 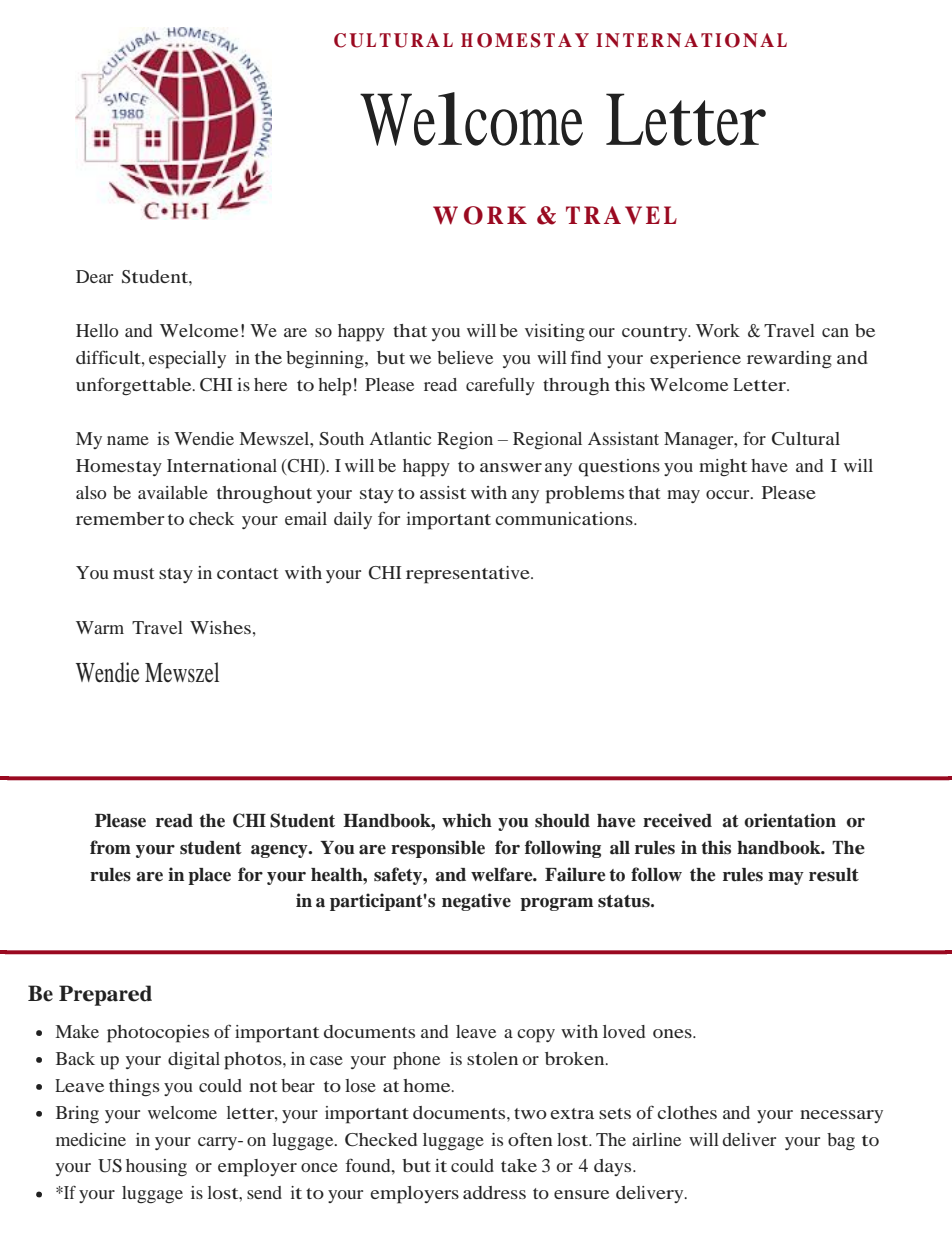 I want to click on Work, so click(x=718, y=330).
